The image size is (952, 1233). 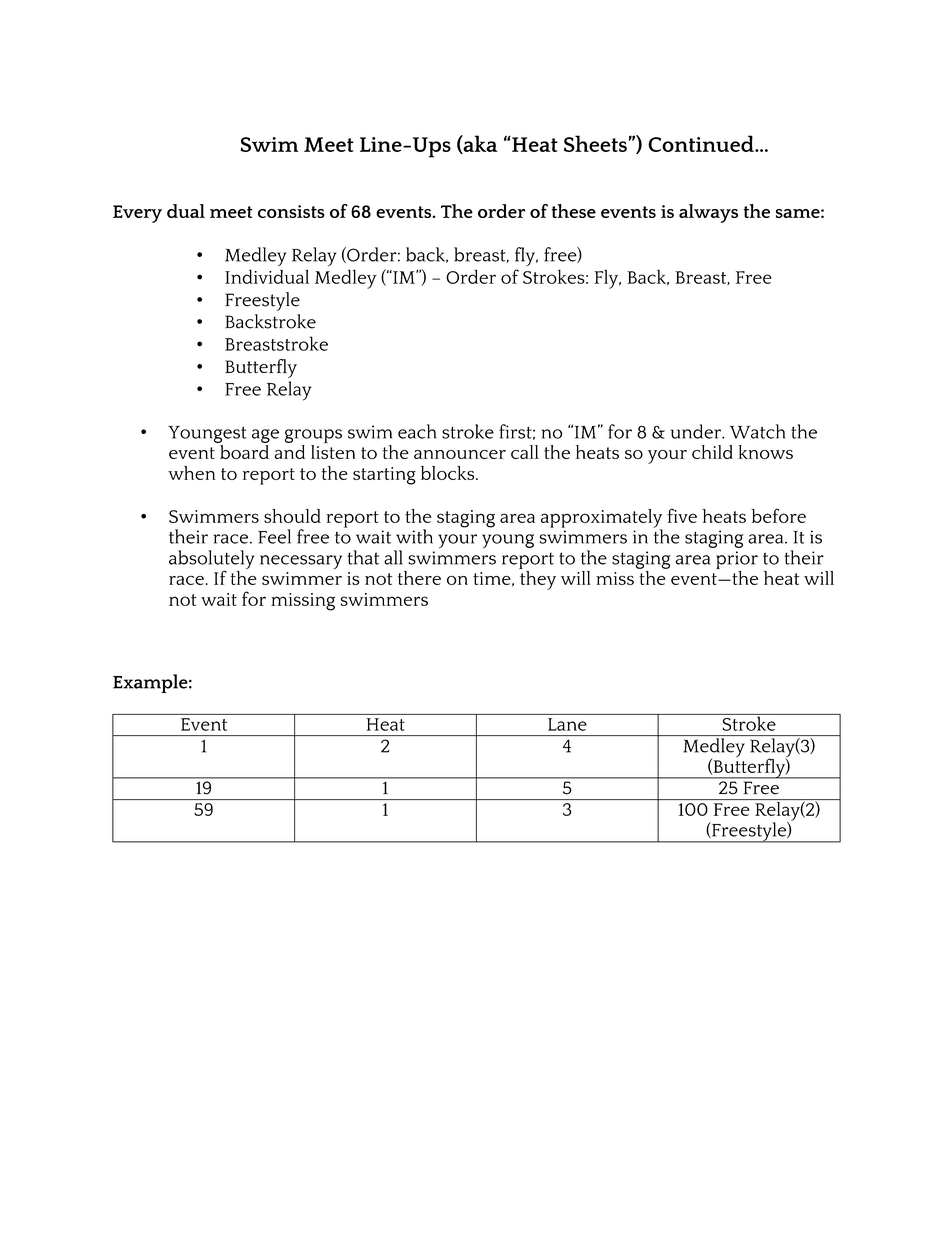 I want to click on Continued, so click(x=702, y=143).
